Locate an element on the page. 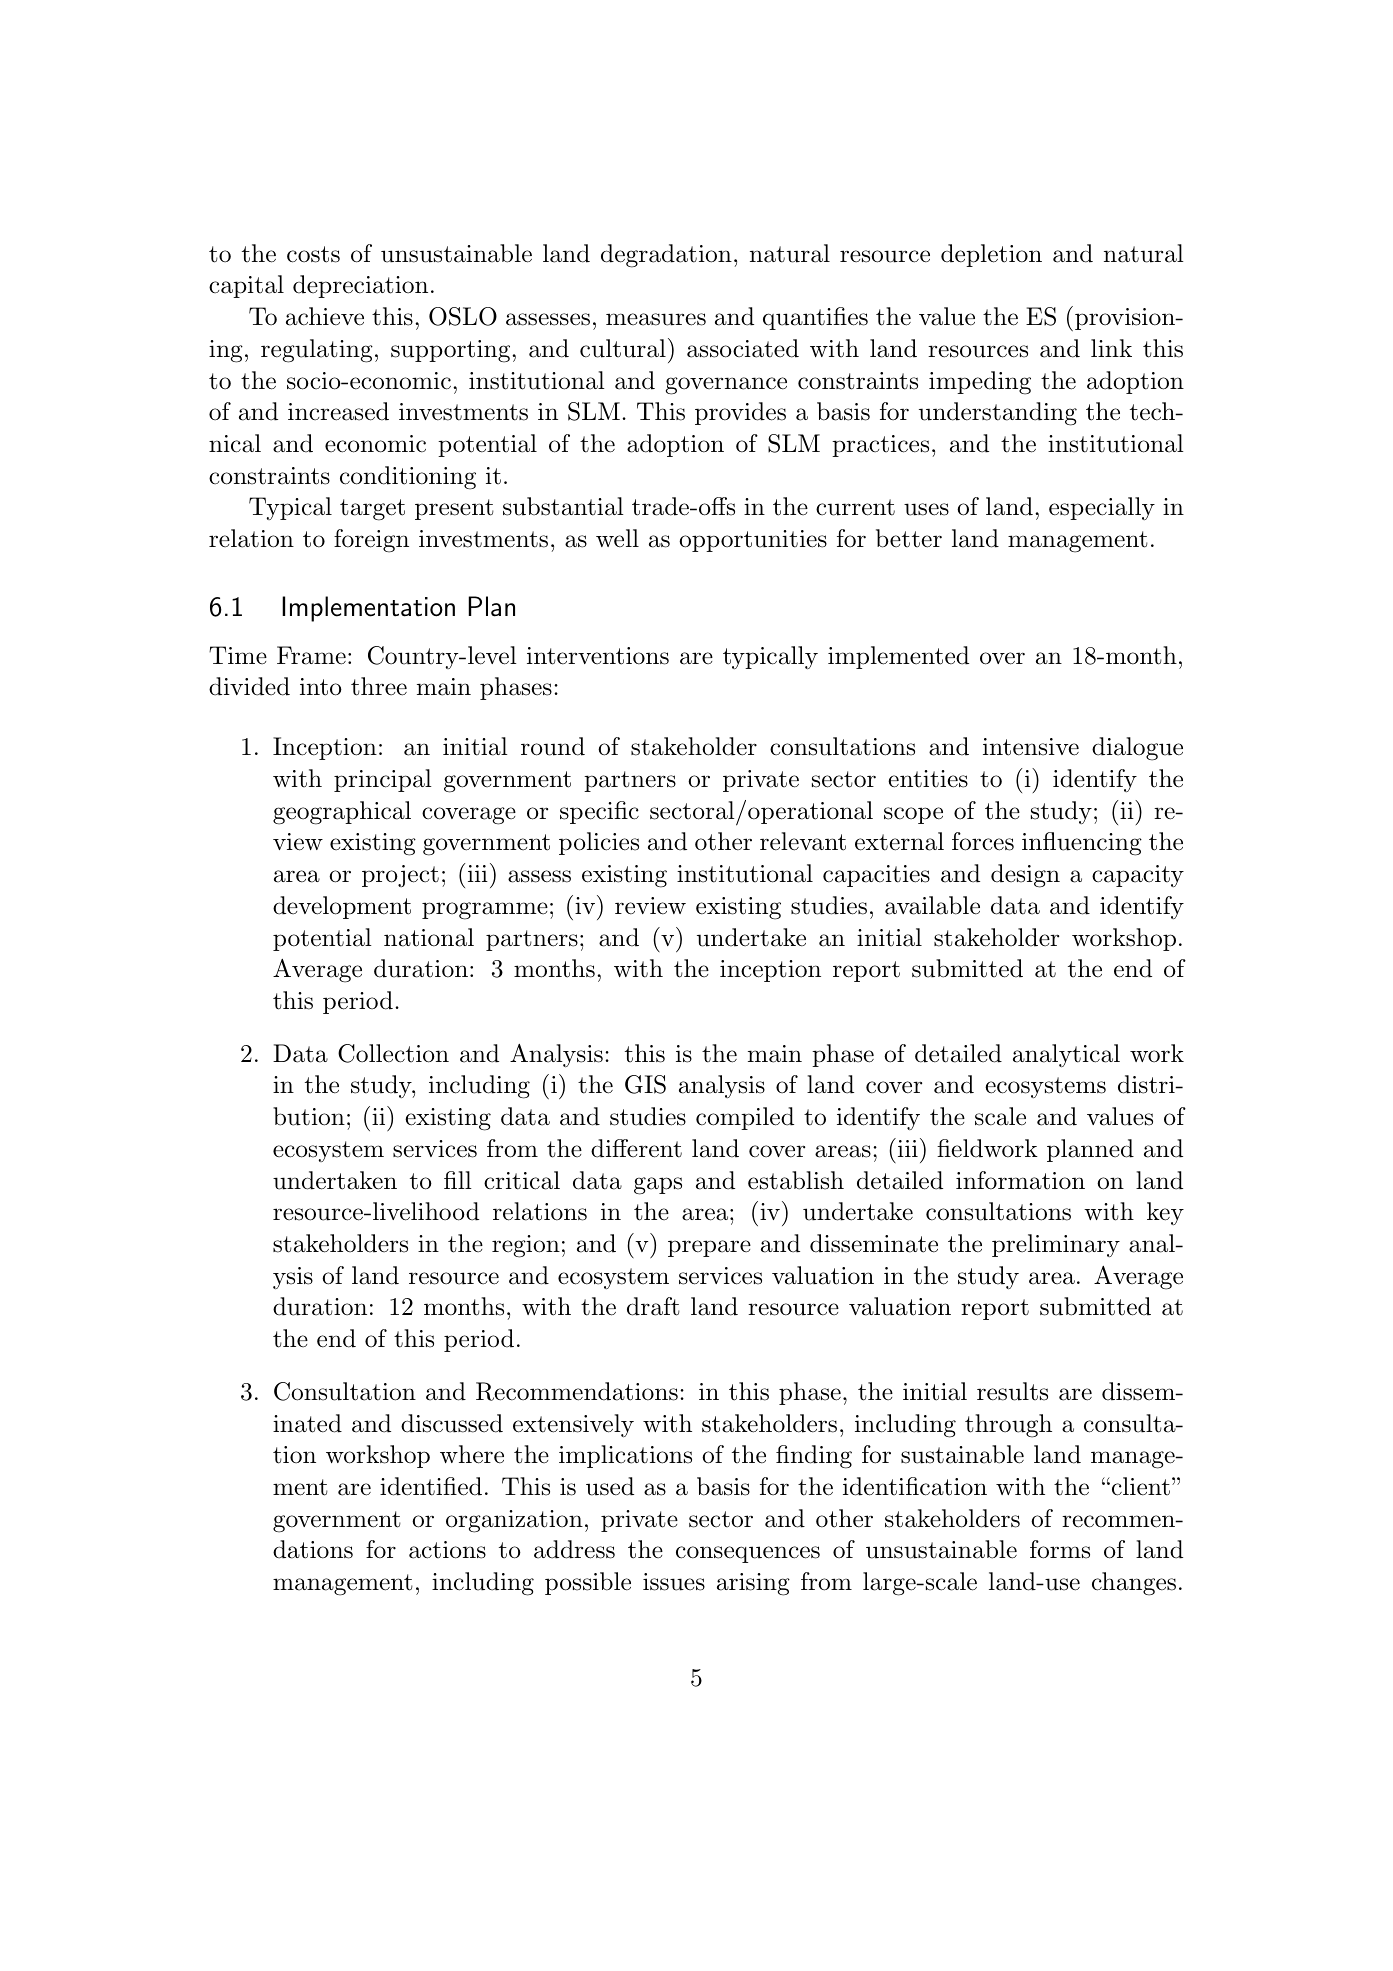 The width and height of the document is (1393, 1971). link is located at coordinates (1111, 348).
